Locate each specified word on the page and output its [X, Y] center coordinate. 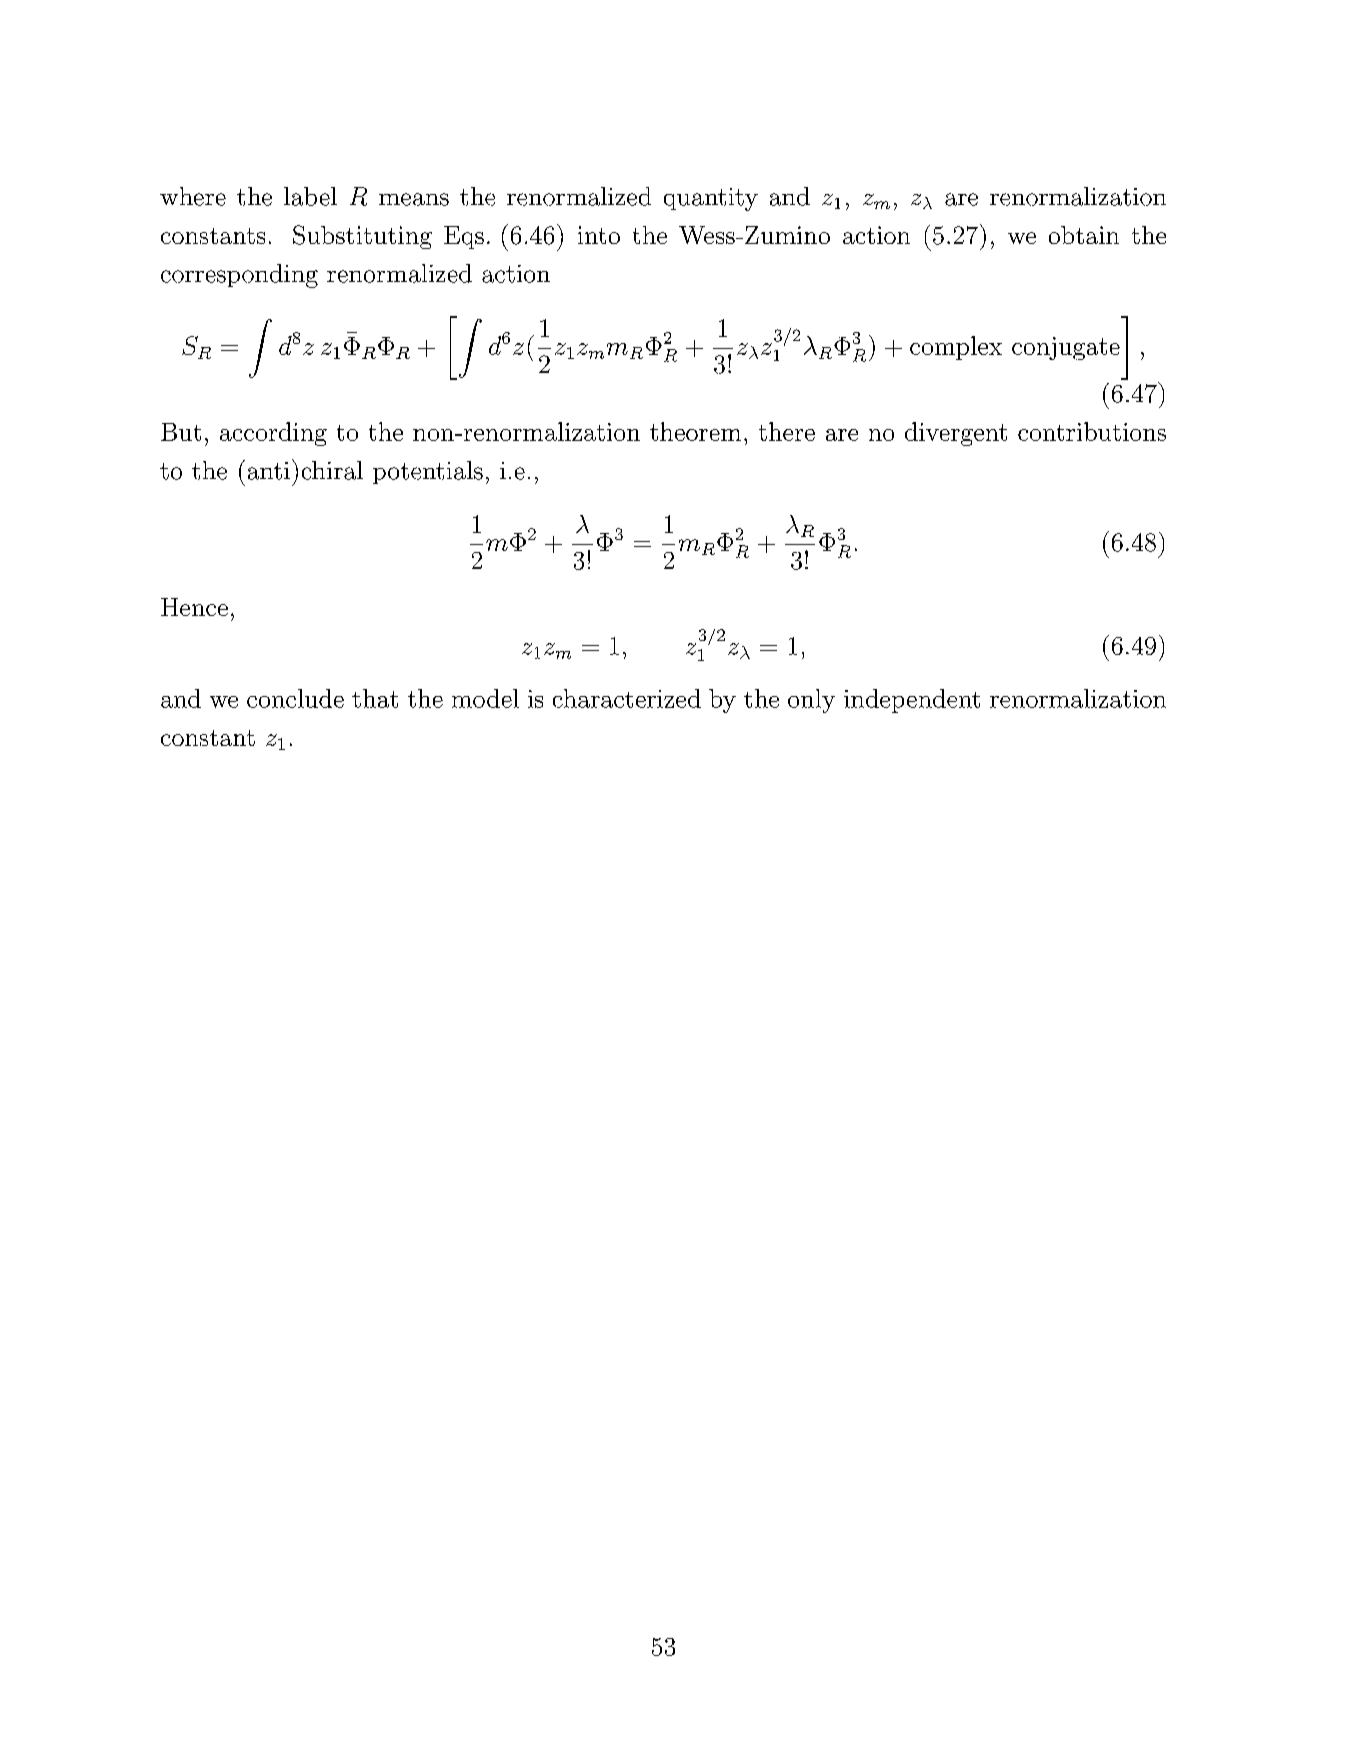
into [599, 235]
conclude [295, 698]
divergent [956, 434]
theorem [695, 431]
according [273, 434]
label [310, 196]
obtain [1084, 235]
